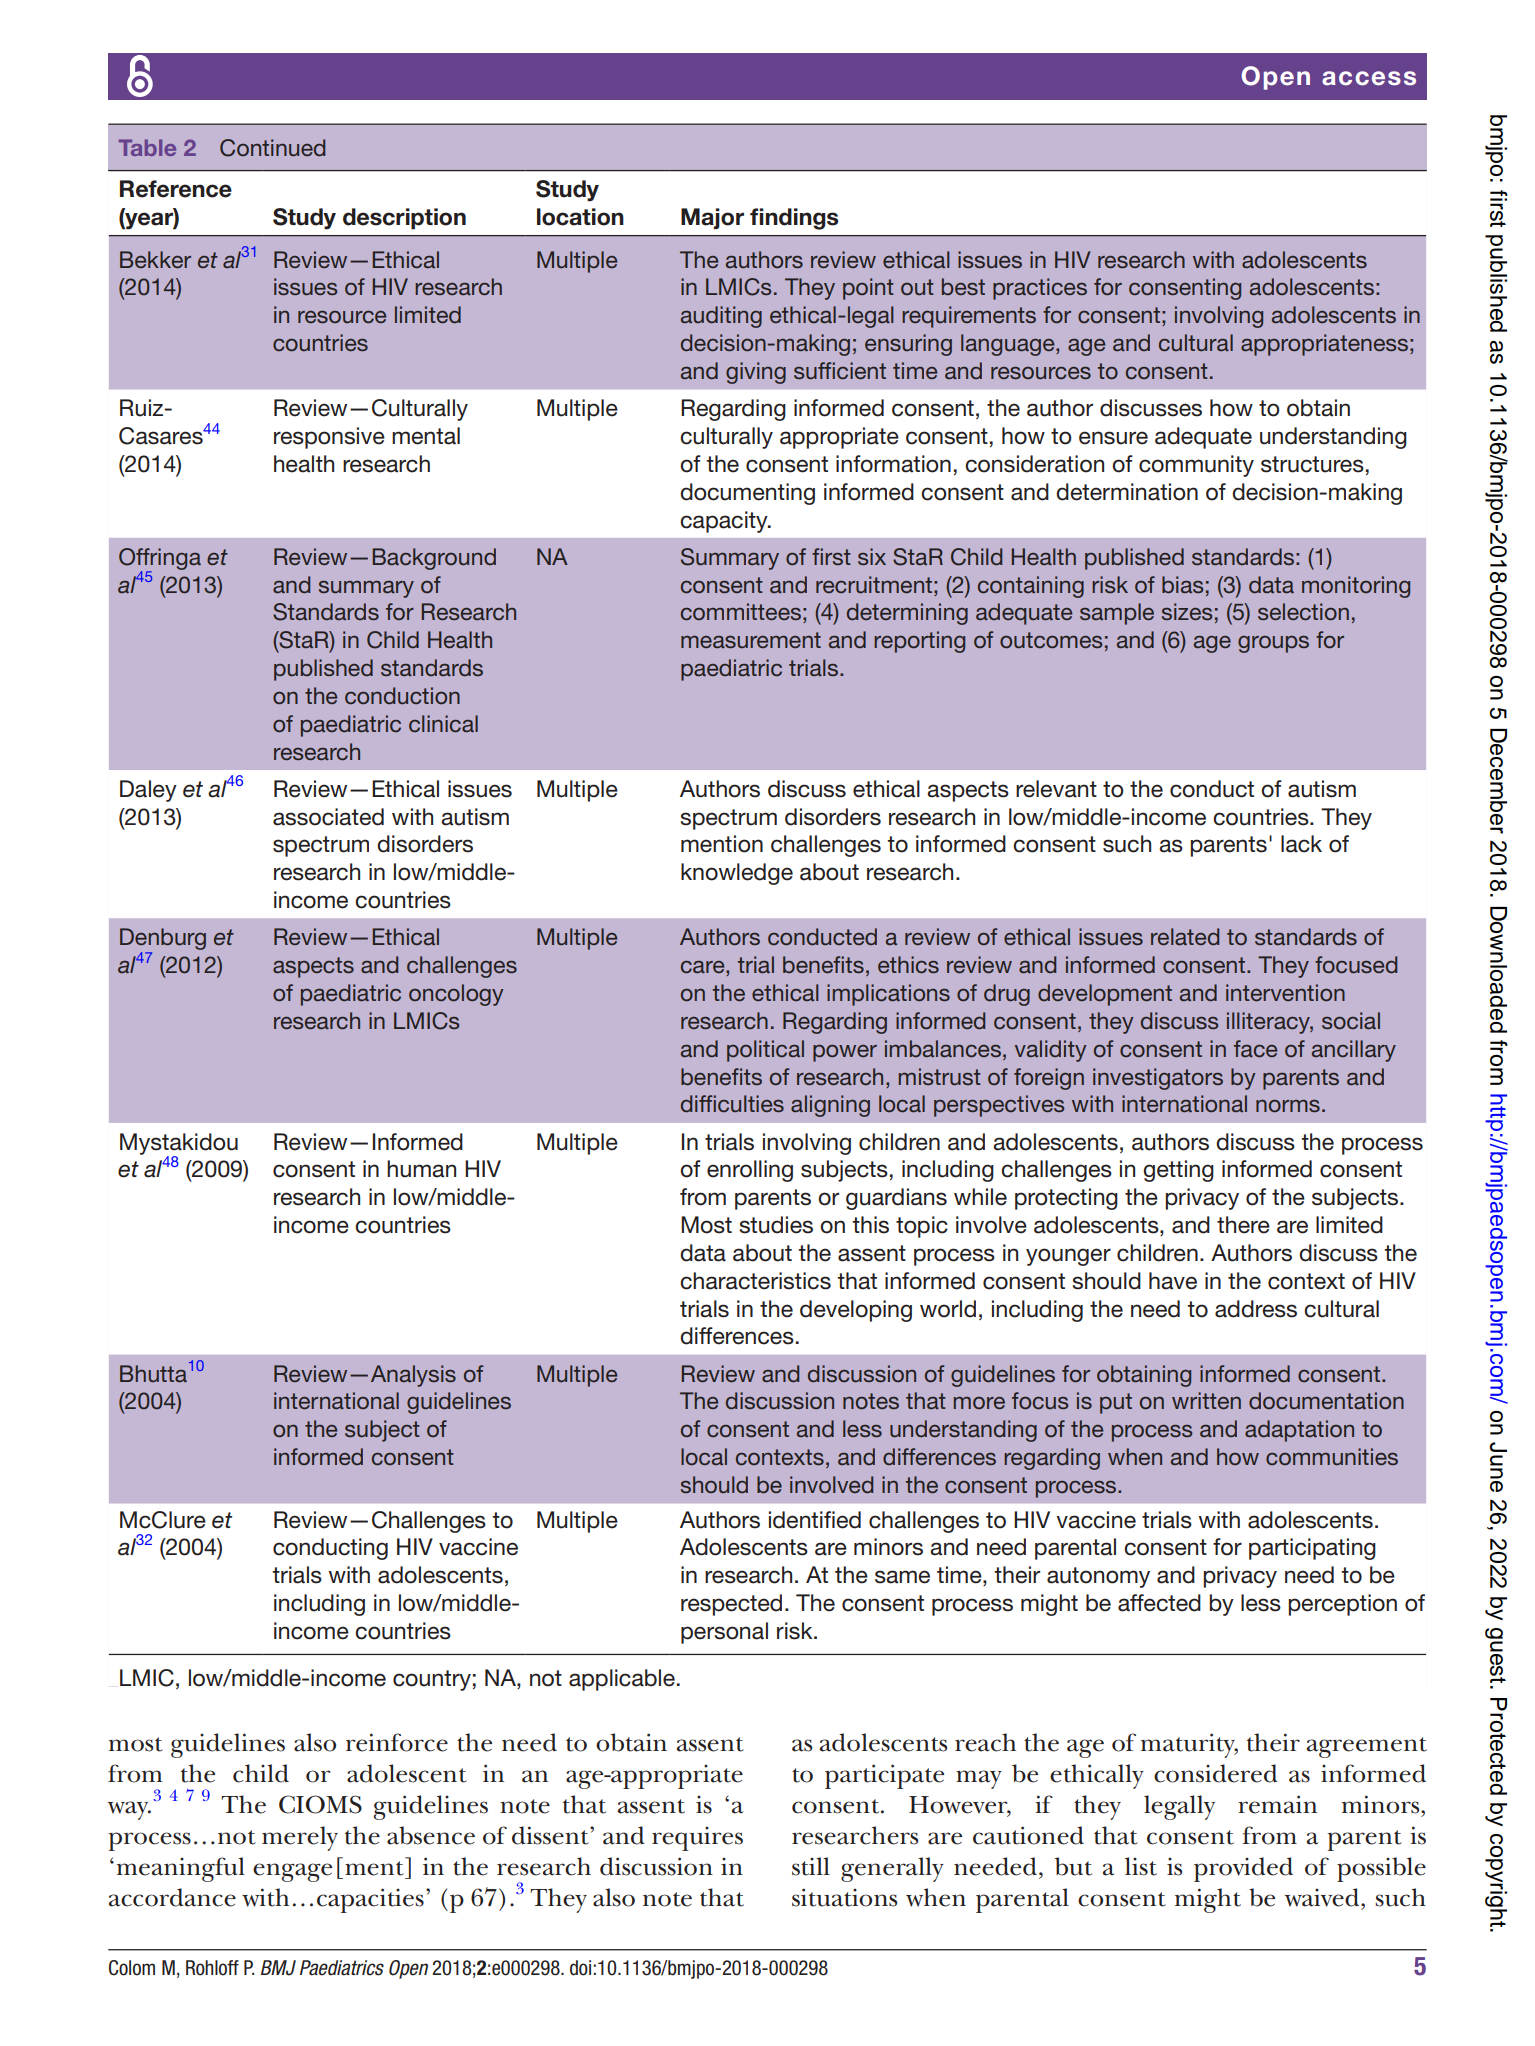 This page has width=1535, height=2046. What do you see at coordinates (1369, 78) in the page?
I see `access` at bounding box center [1369, 78].
